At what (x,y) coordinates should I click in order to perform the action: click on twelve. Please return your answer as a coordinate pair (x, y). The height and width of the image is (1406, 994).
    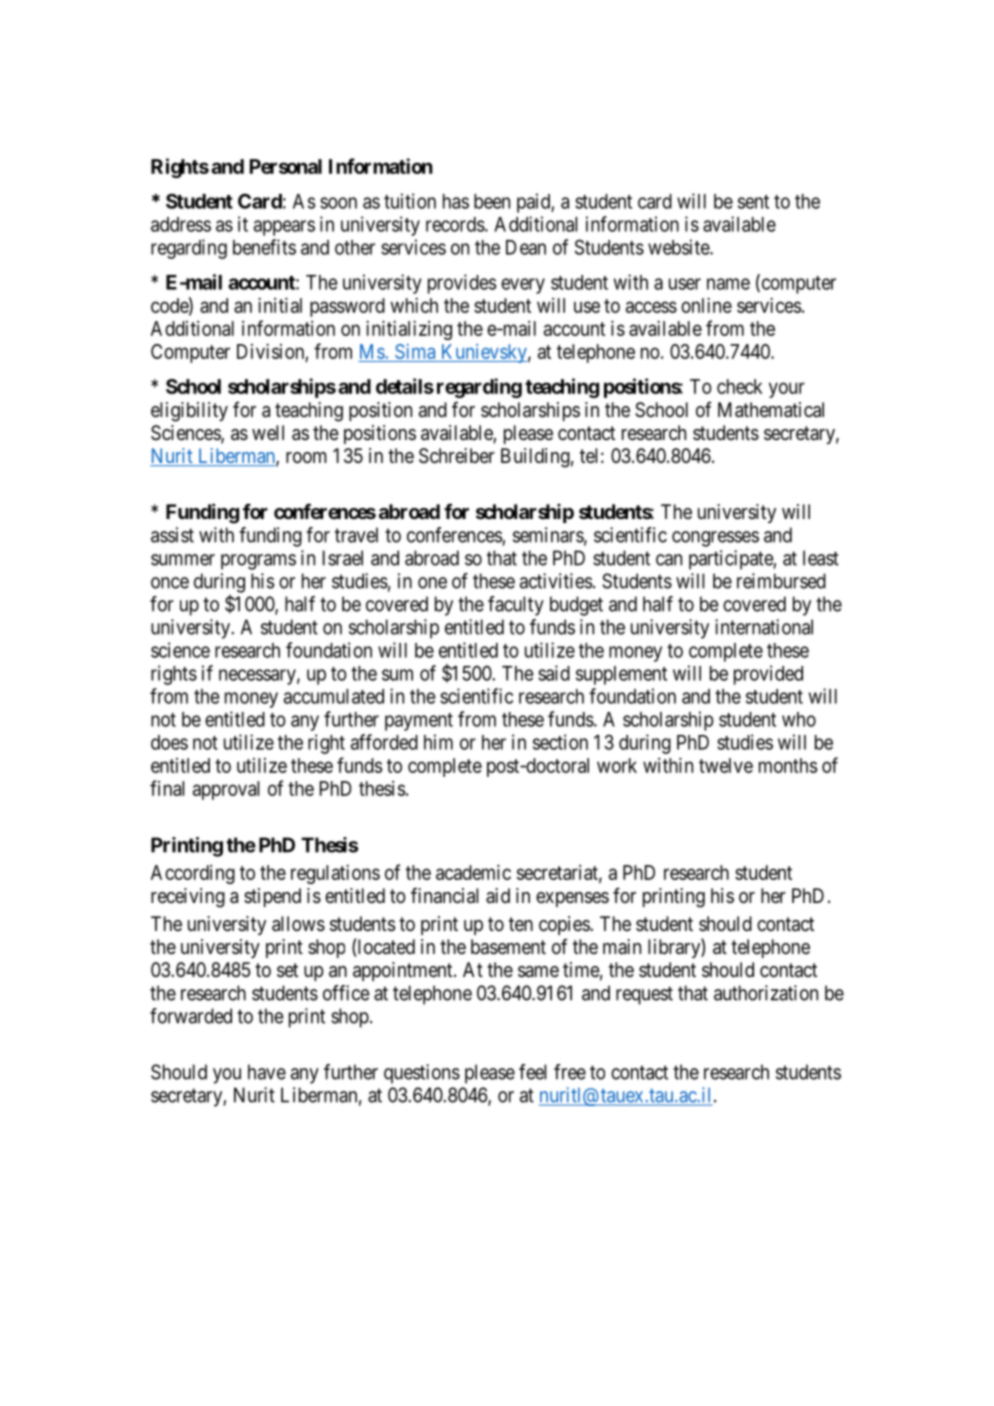
    Looking at the image, I should click on (726, 765).
